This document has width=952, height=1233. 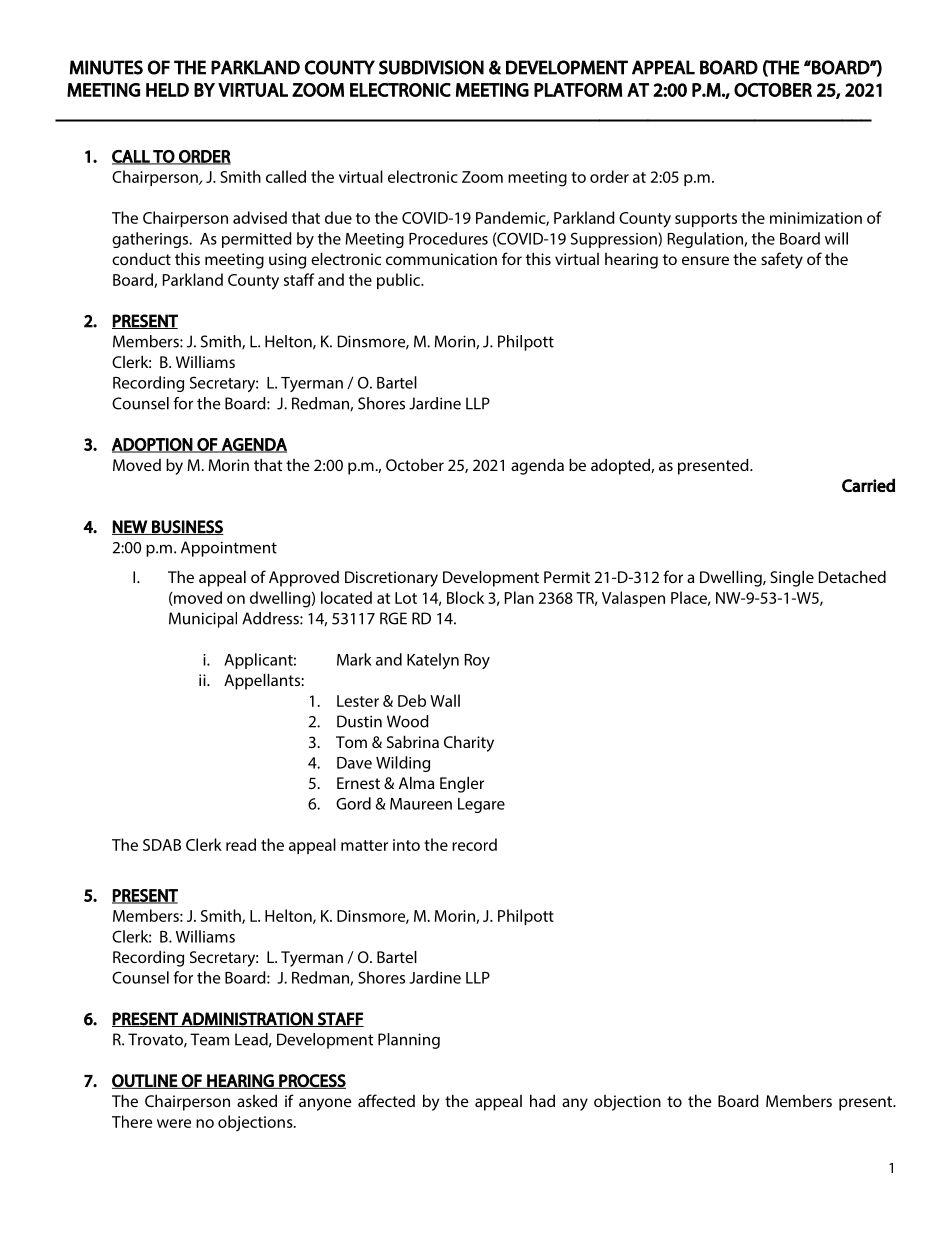 I want to click on SUBDIVISION, so click(x=431, y=67).
